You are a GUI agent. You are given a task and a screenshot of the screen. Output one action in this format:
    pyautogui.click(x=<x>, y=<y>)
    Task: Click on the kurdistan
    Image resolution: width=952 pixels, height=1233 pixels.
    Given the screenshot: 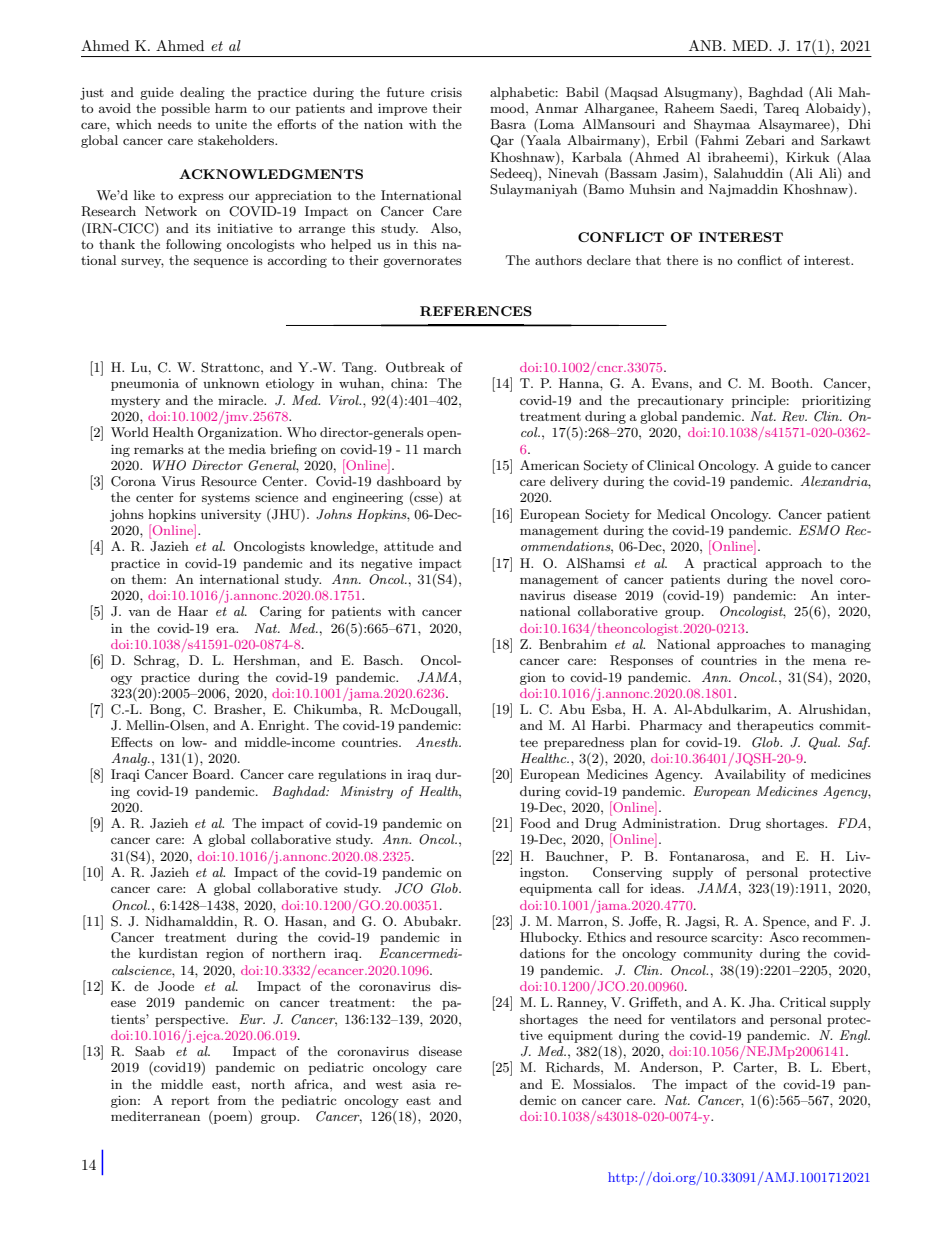 What is the action you would take?
    pyautogui.click(x=168, y=953)
